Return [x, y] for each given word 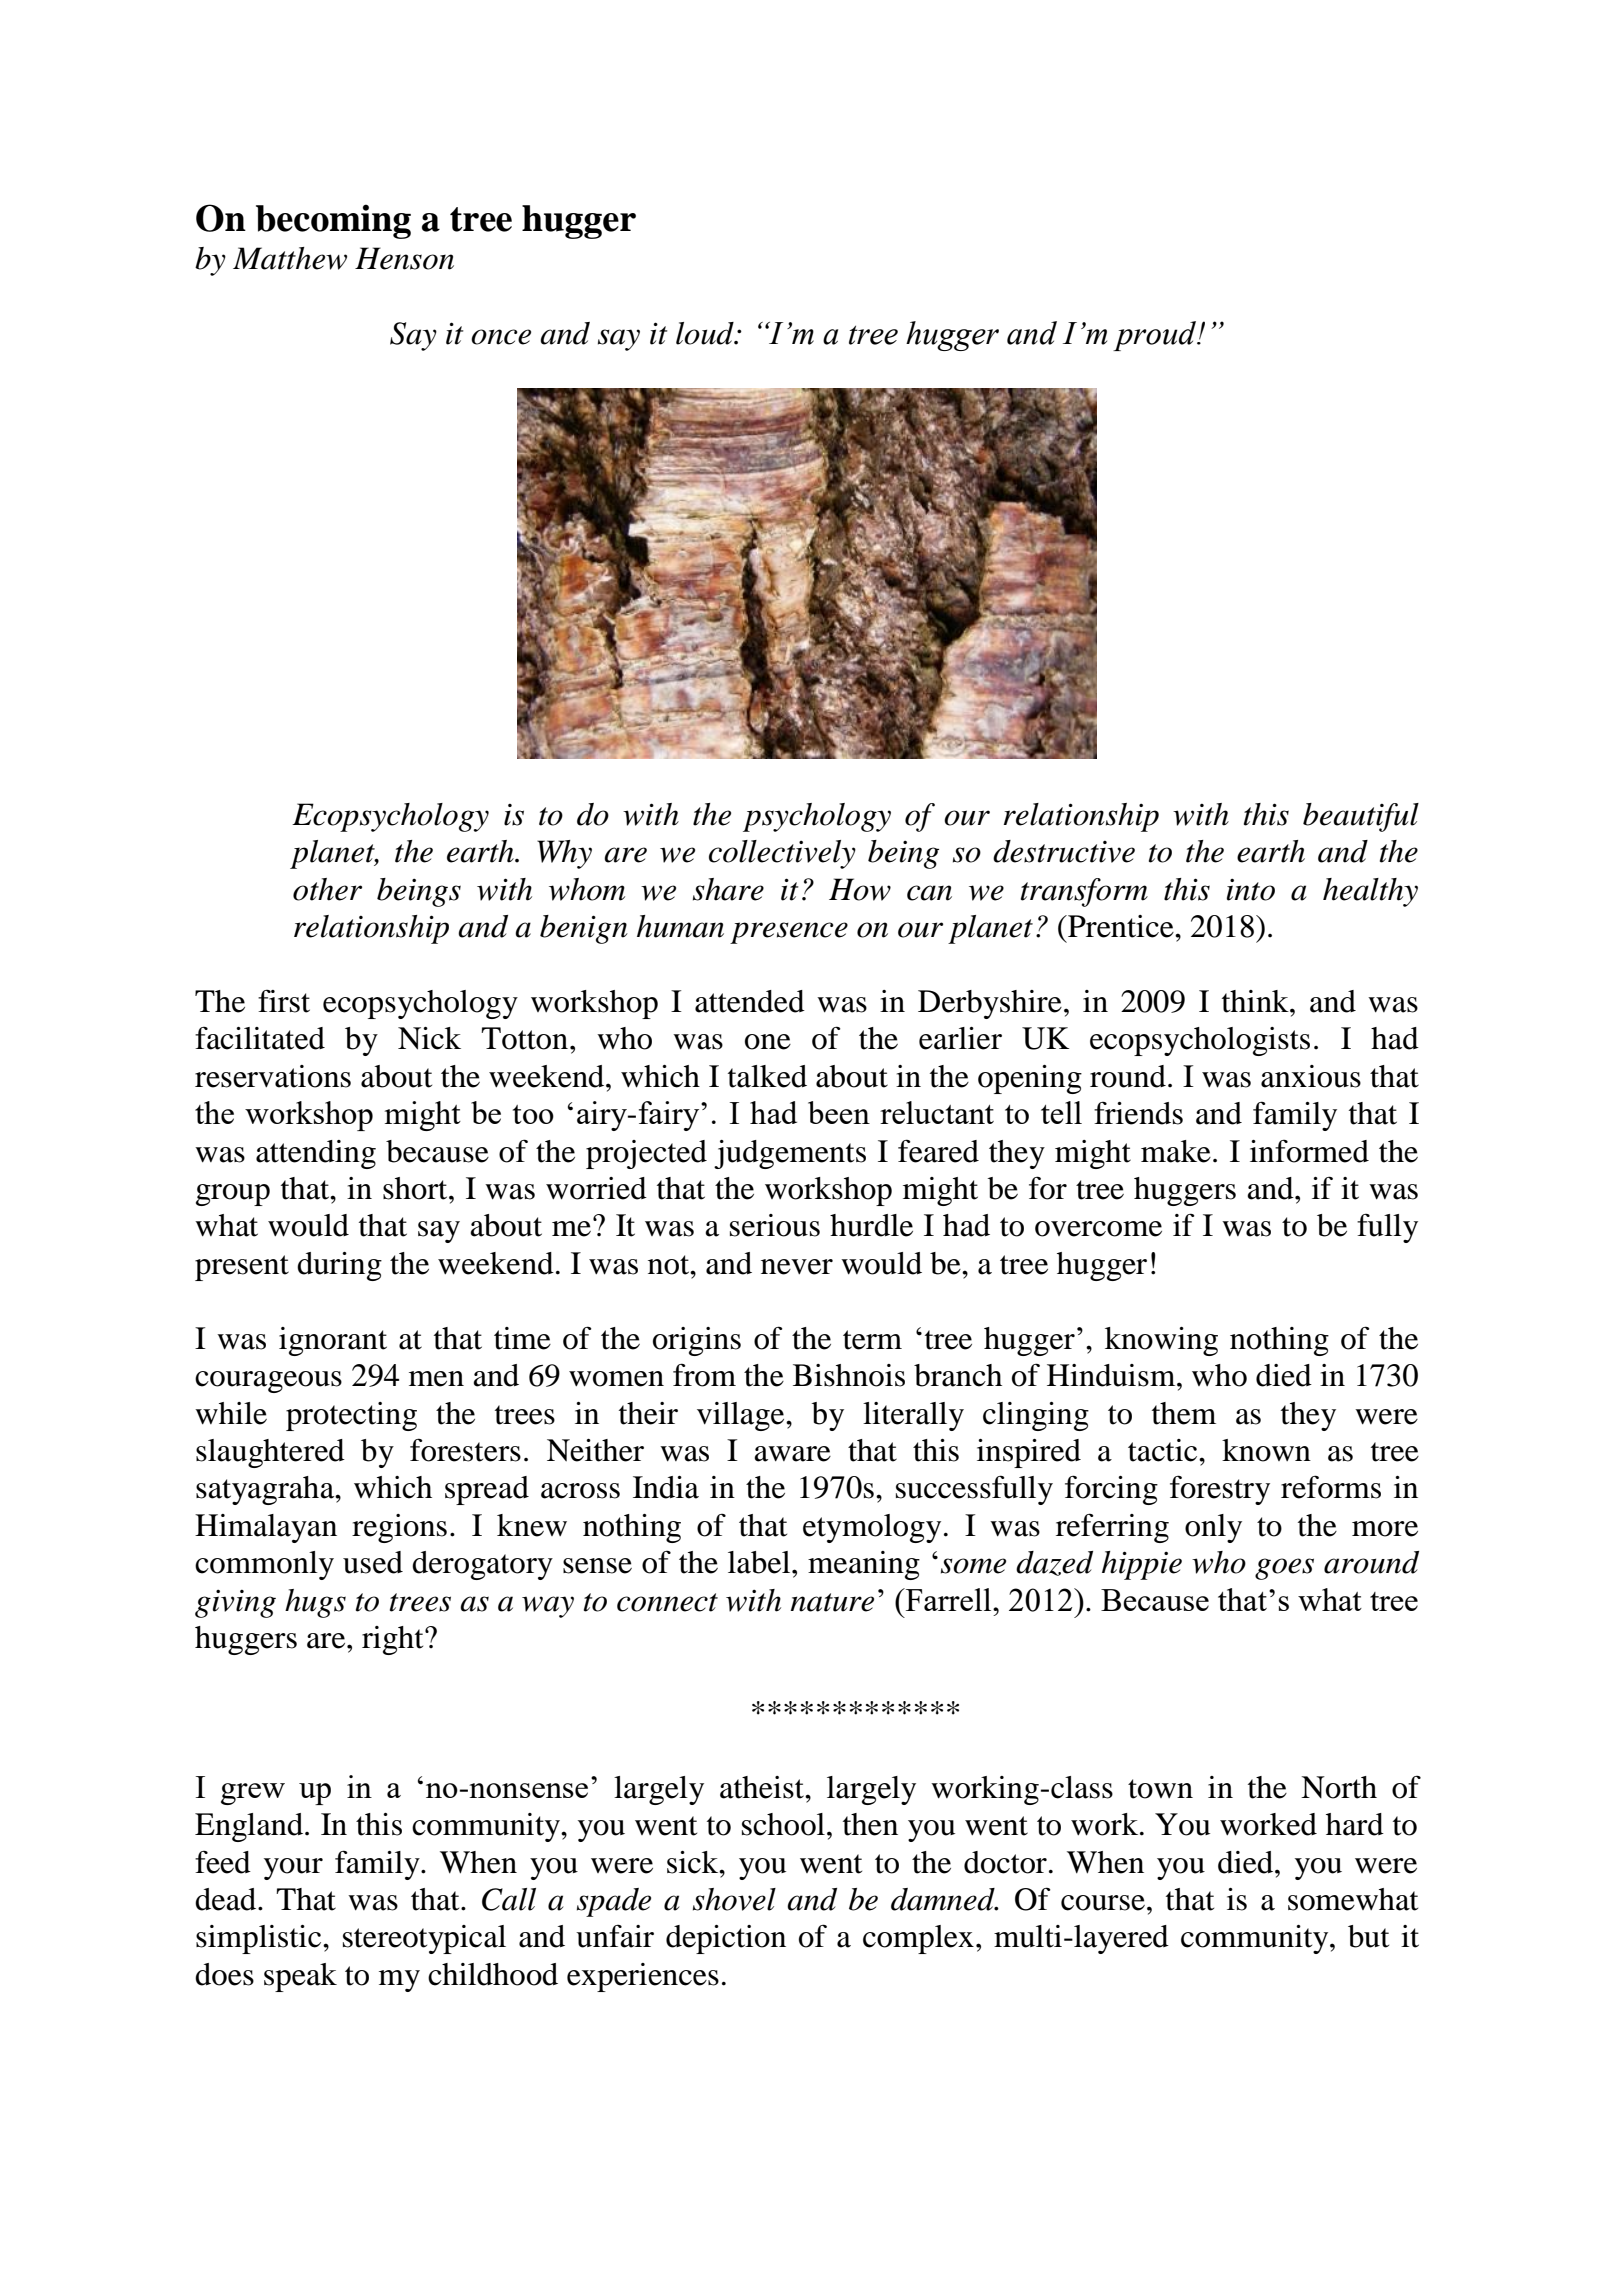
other [327, 889]
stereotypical [424, 1939]
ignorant [333, 1341]
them [1184, 1413]
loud [706, 333]
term [872, 1340]
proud [1156, 336]
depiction [726, 1939]
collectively [782, 854]
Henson [404, 258]
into [1251, 890]
